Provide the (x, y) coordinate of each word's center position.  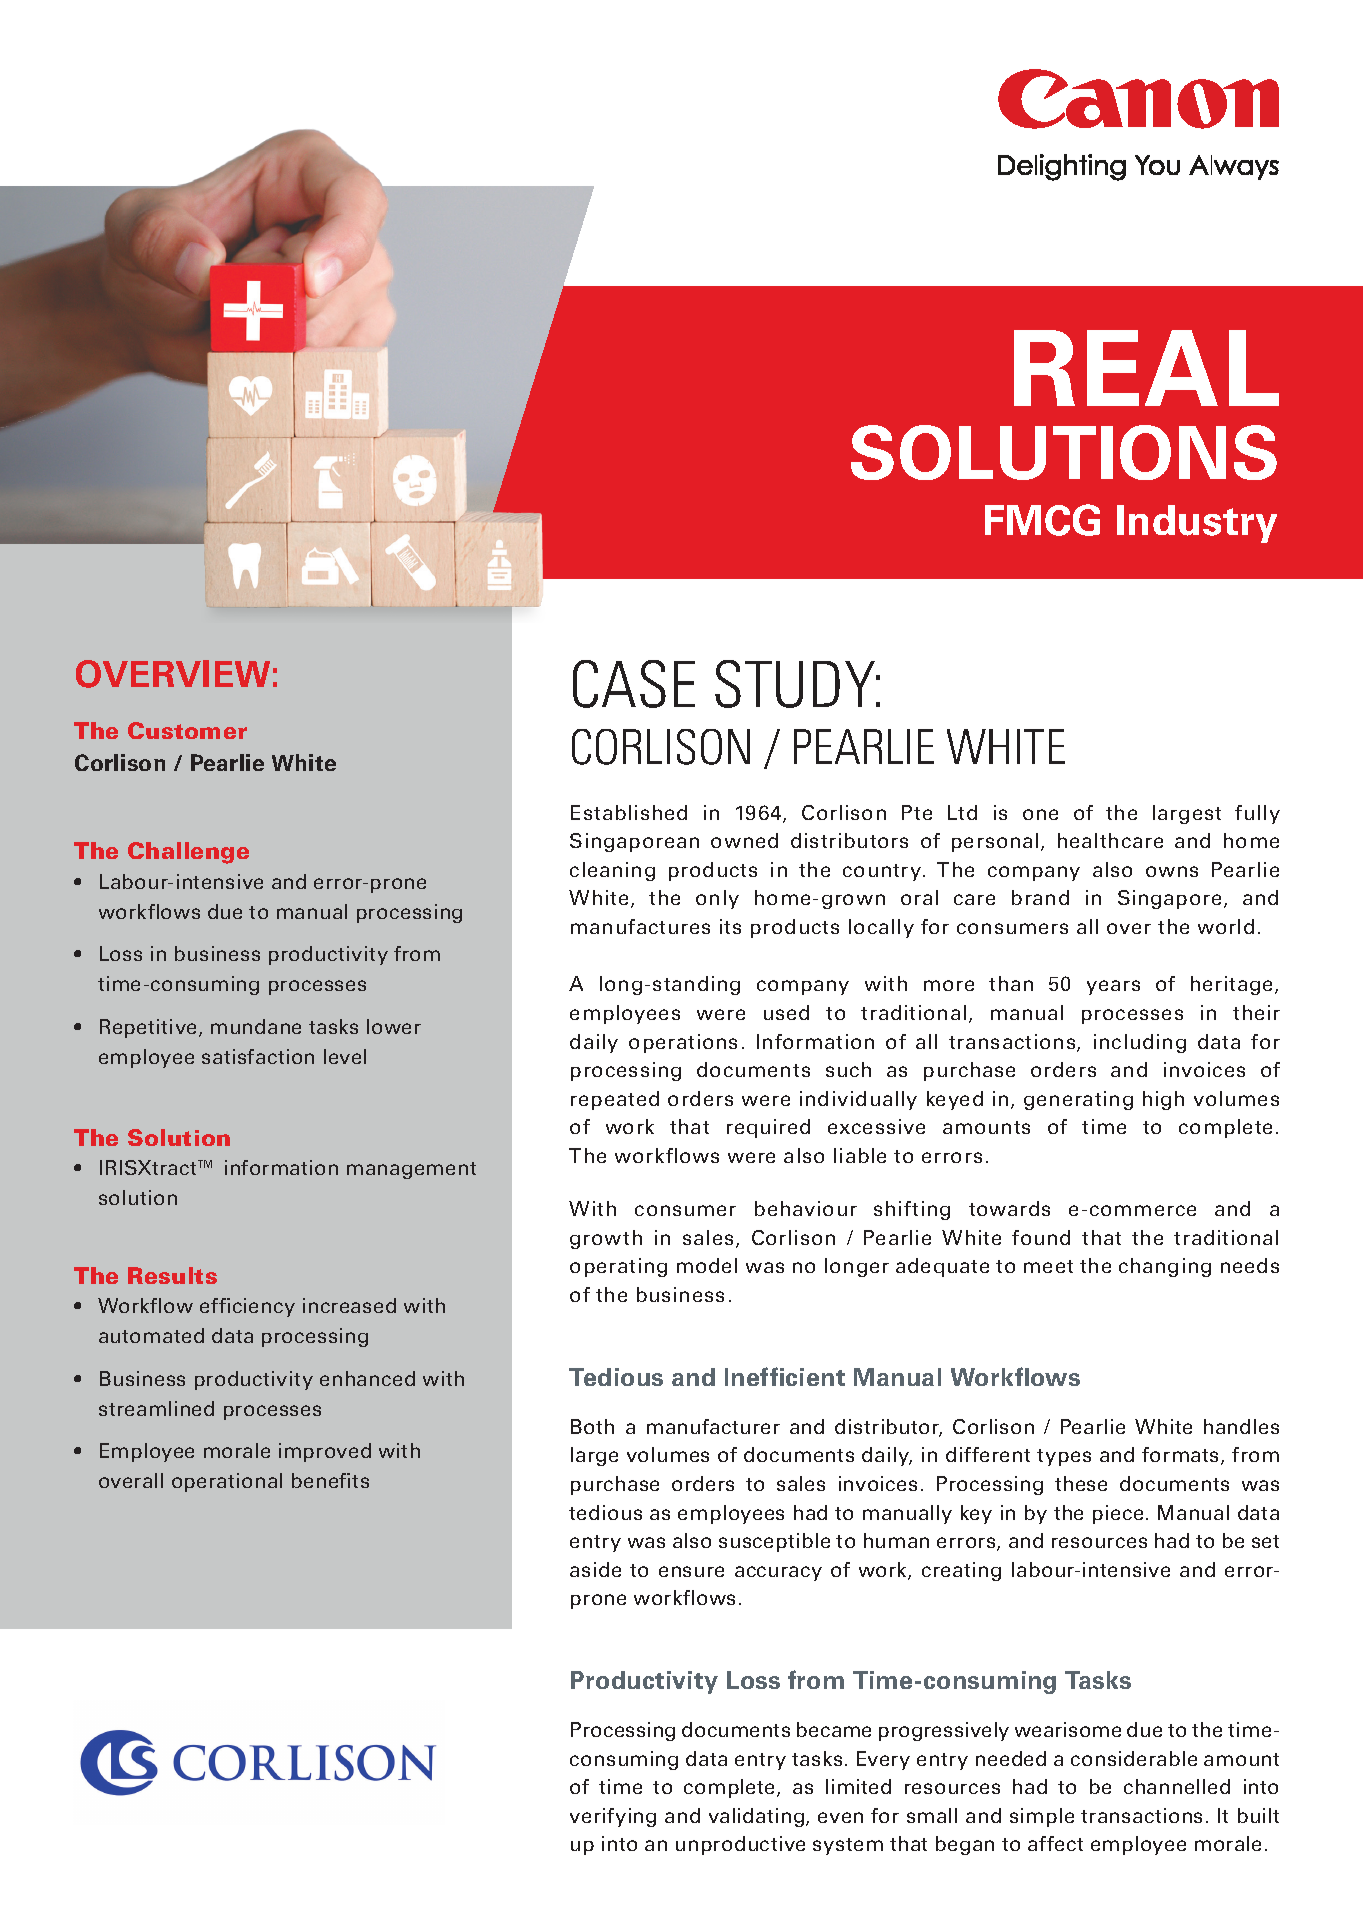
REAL (1146, 368)
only (717, 899)
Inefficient (785, 1376)
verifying (613, 1817)
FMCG (1042, 520)
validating (756, 1817)
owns (1172, 871)
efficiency (247, 1307)
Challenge (188, 853)
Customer (187, 730)
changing (1165, 1267)
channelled (1177, 1786)
